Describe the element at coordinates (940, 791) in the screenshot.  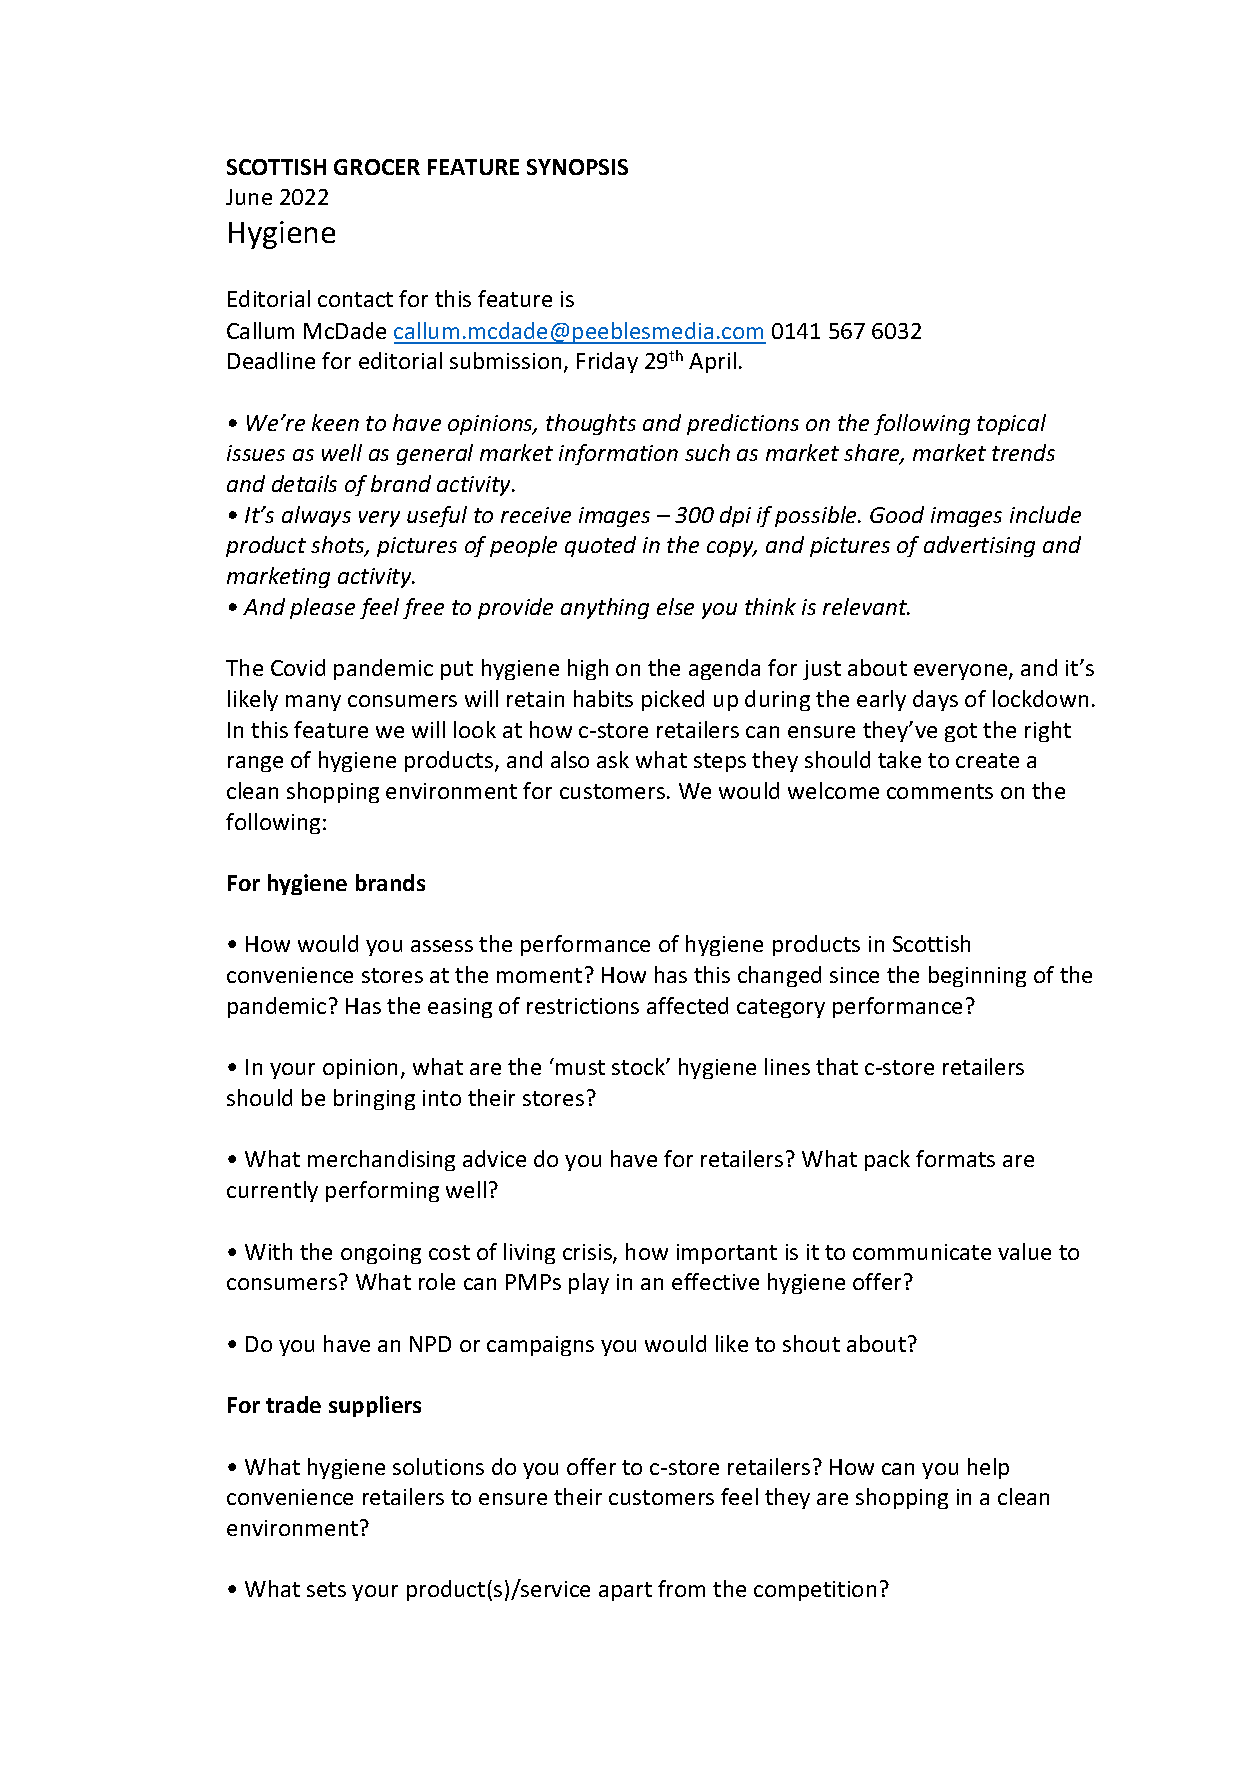
I see `comments` at that location.
